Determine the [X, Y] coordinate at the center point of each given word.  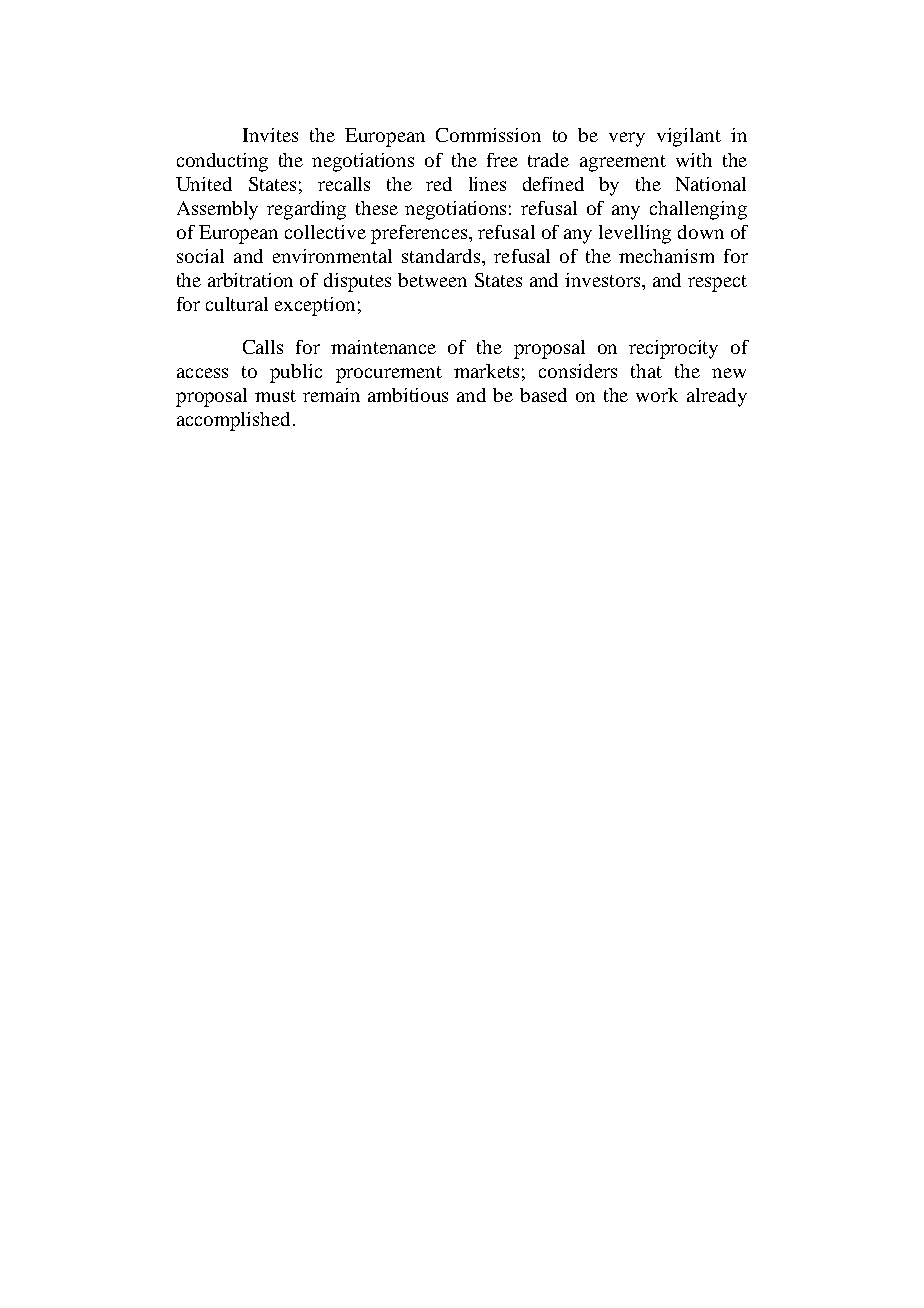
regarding [306, 210]
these [377, 208]
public [296, 373]
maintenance [383, 347]
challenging [698, 210]
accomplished [235, 421]
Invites [270, 135]
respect [717, 283]
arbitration [250, 280]
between [432, 280]
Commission [488, 135]
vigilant [689, 137]
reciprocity [673, 349]
